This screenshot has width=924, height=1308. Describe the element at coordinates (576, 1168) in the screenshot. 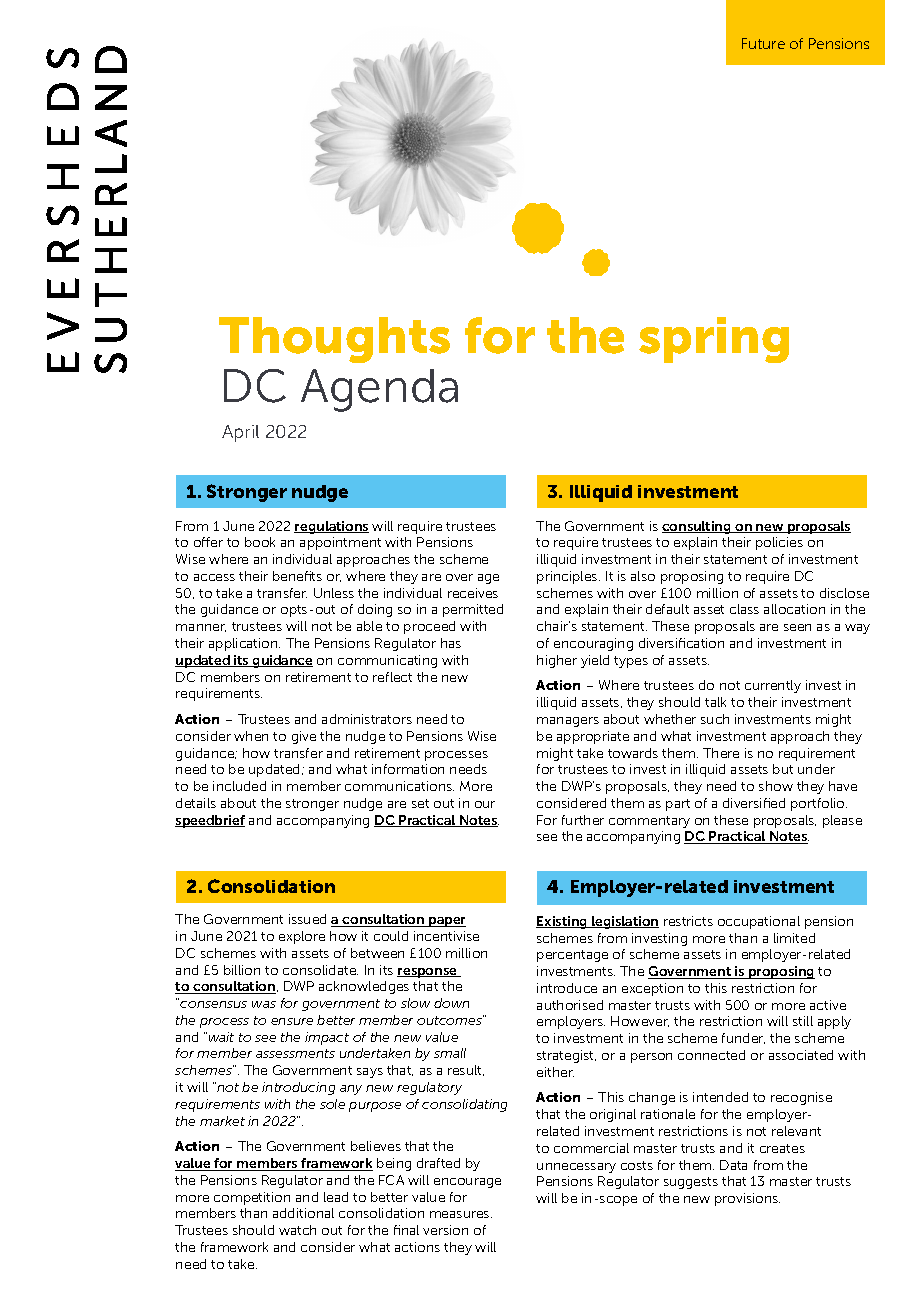

I see `unnecessary` at that location.
